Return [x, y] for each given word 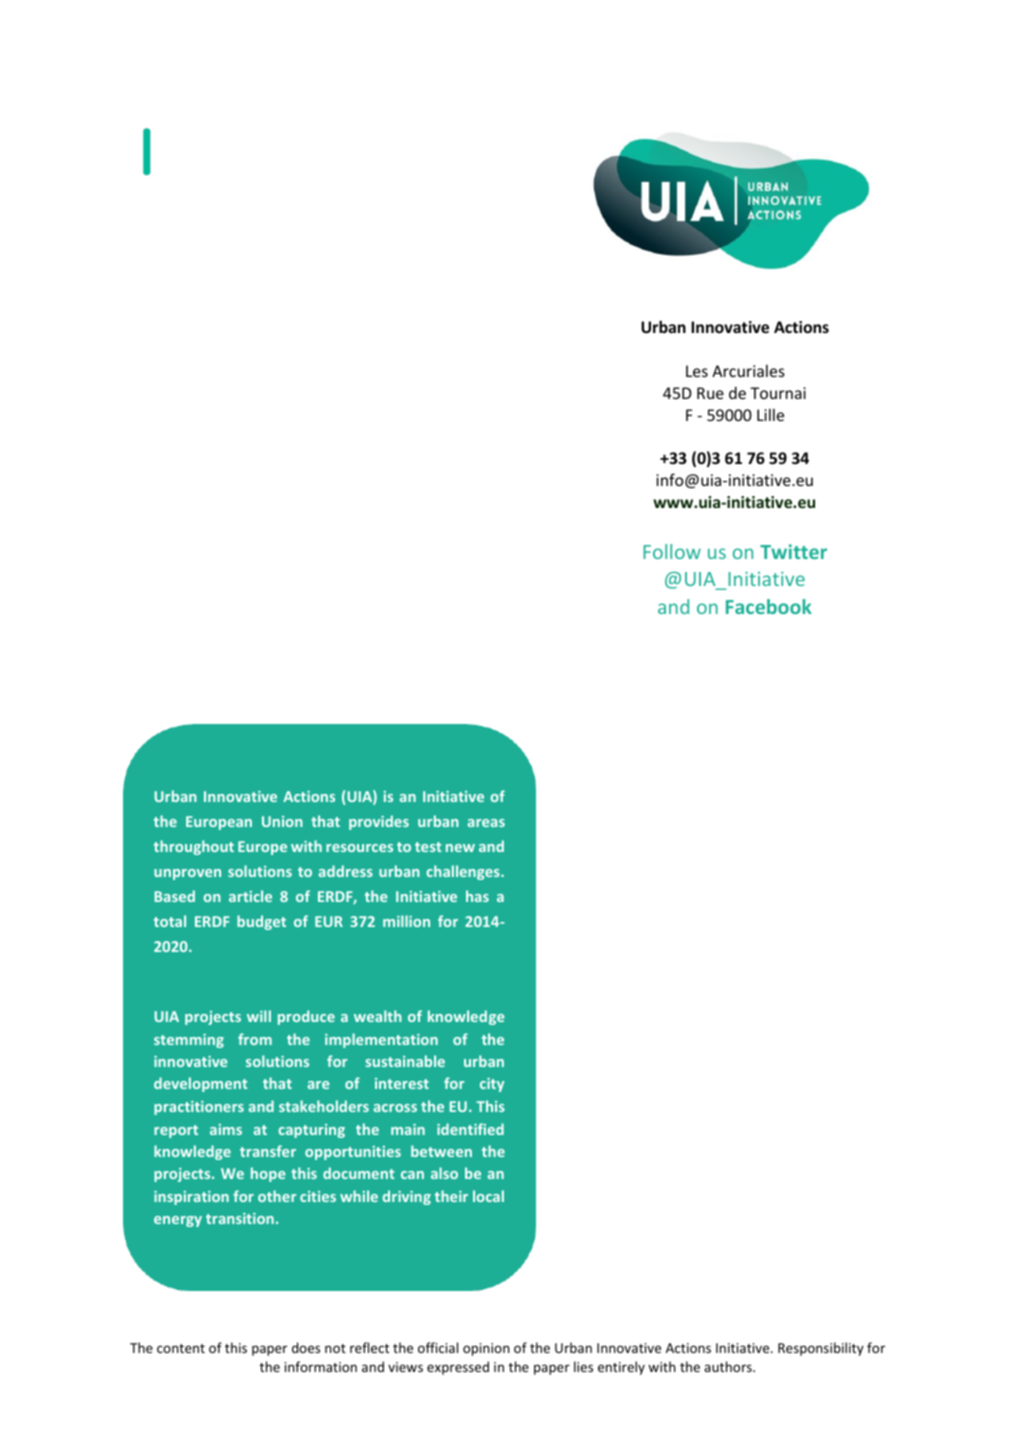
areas [486, 823]
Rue [710, 393]
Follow [672, 551]
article [250, 896]
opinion [486, 1349]
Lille [770, 414]
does [306, 1347]
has [477, 896]
